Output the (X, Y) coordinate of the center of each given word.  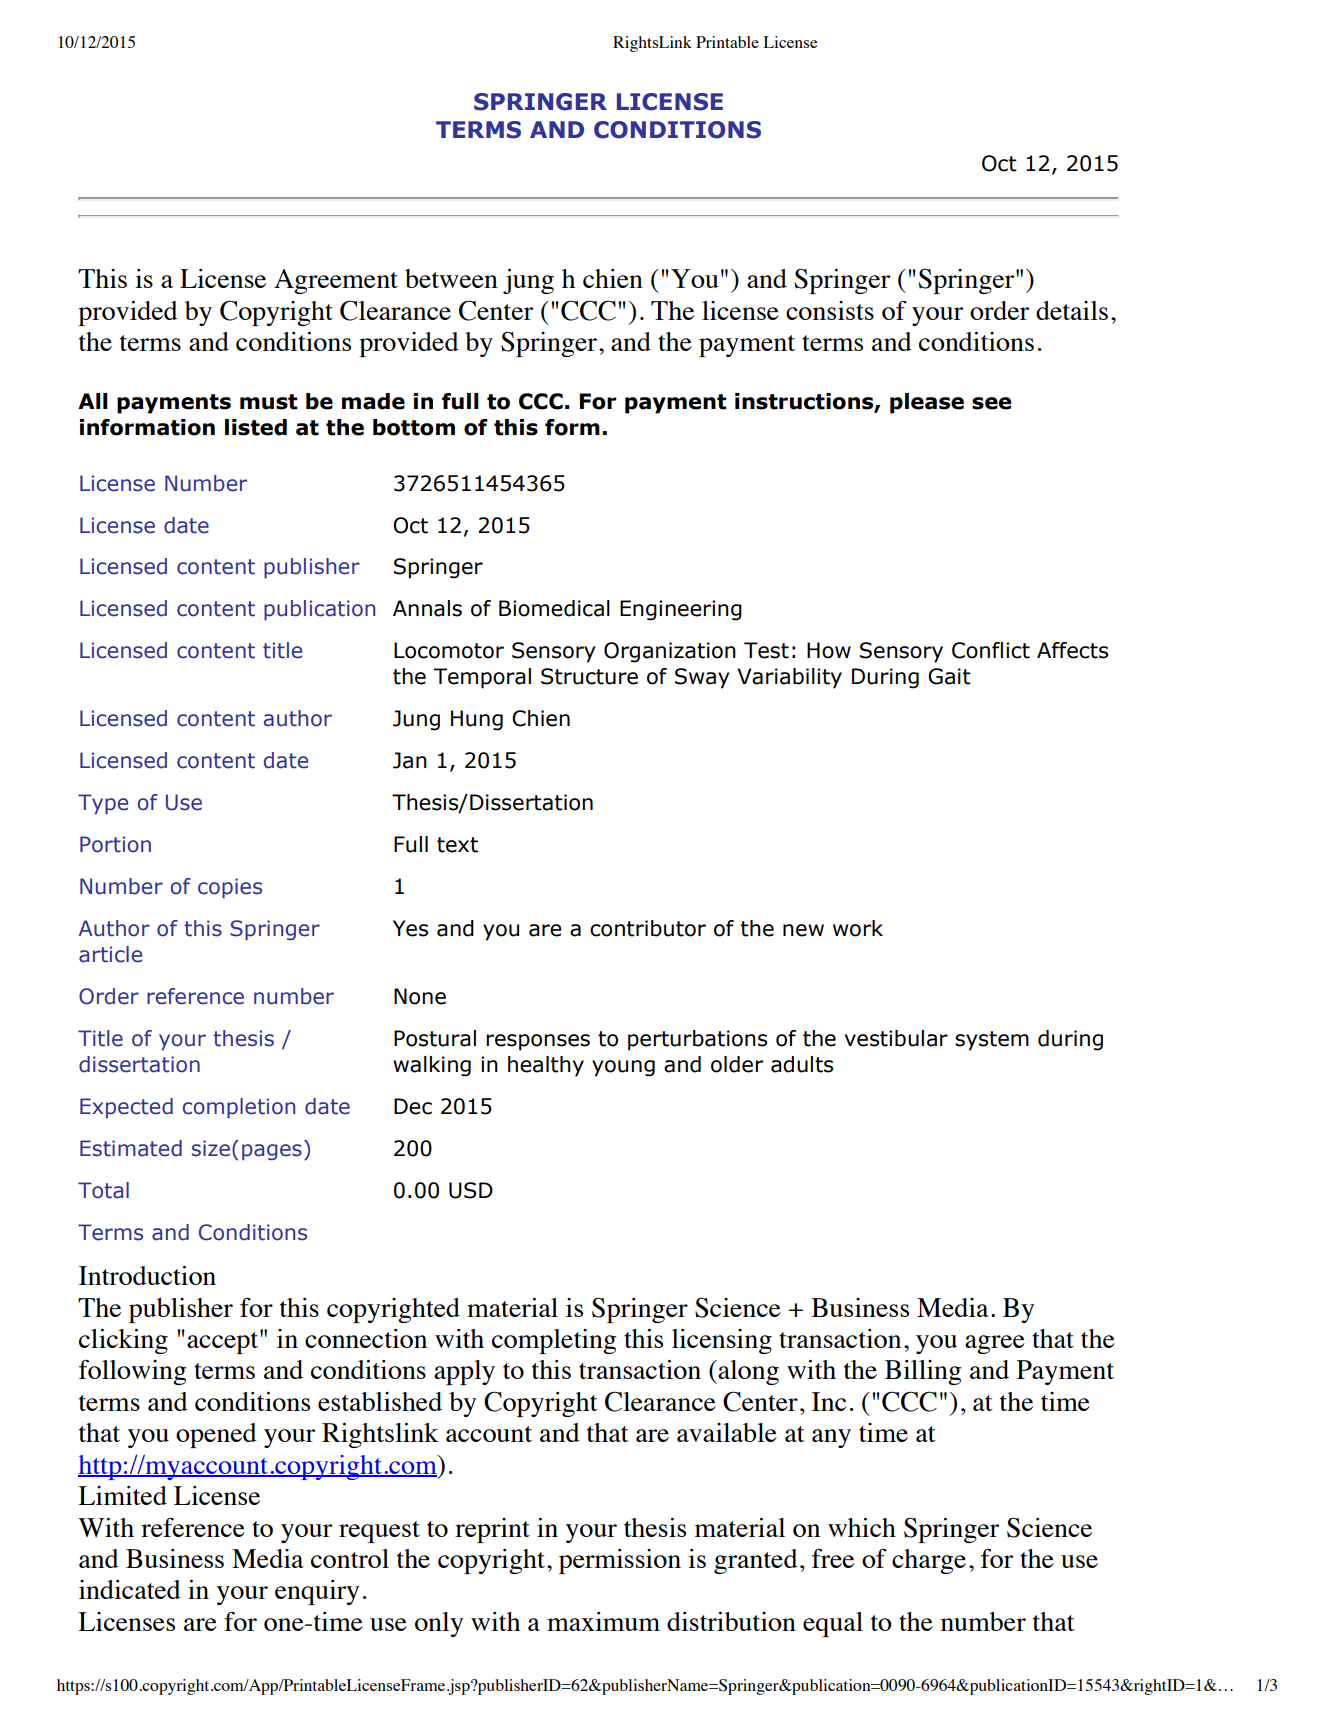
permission (620, 1561)
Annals (427, 608)
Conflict (991, 650)
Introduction (147, 1275)
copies (230, 888)
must (269, 402)
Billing (923, 1372)
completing (554, 1341)
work (858, 928)
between (451, 278)
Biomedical (554, 608)
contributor (648, 928)
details (1072, 310)
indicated (130, 1589)
